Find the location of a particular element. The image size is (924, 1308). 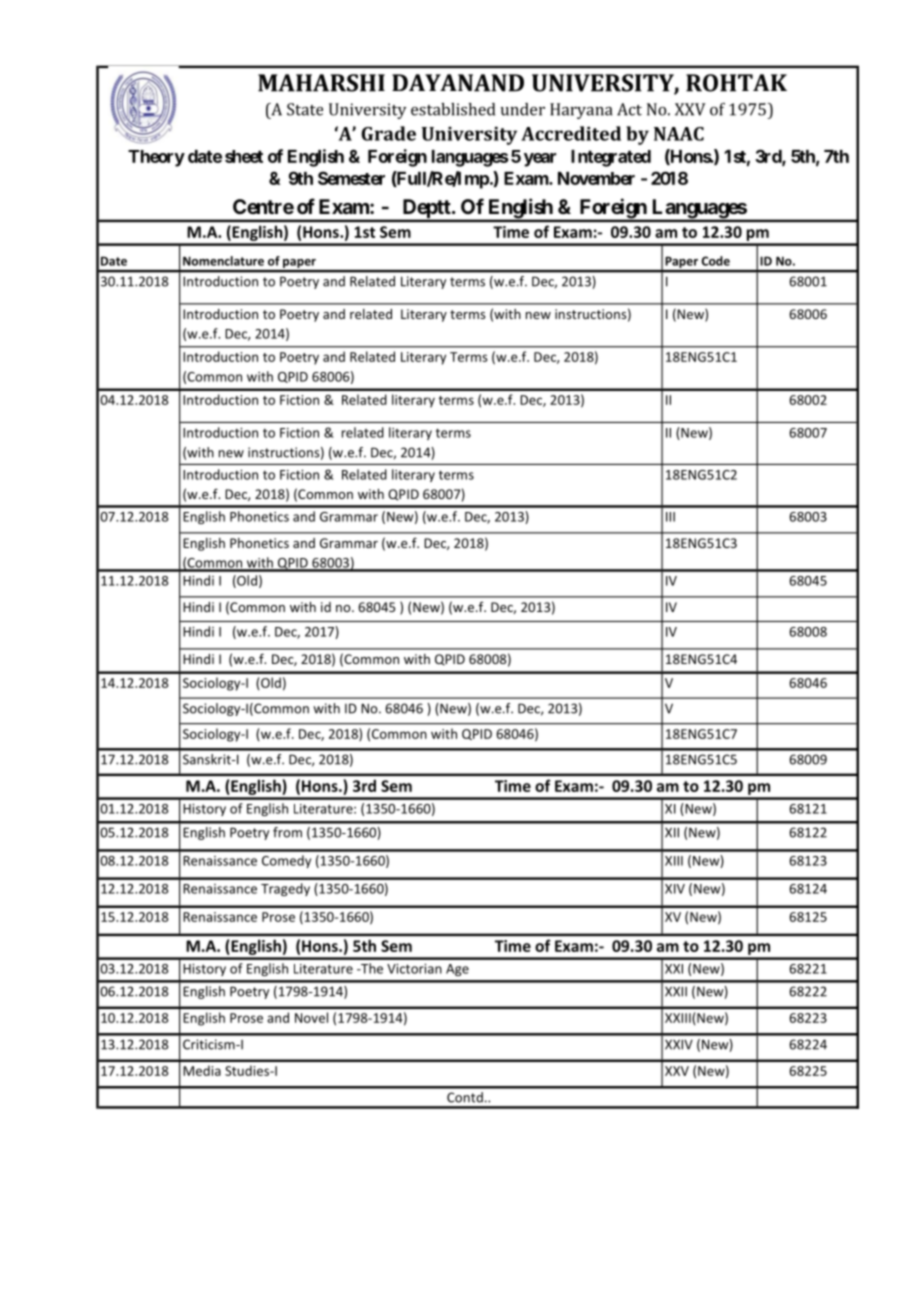

Novel is located at coordinates (311, 1017).
